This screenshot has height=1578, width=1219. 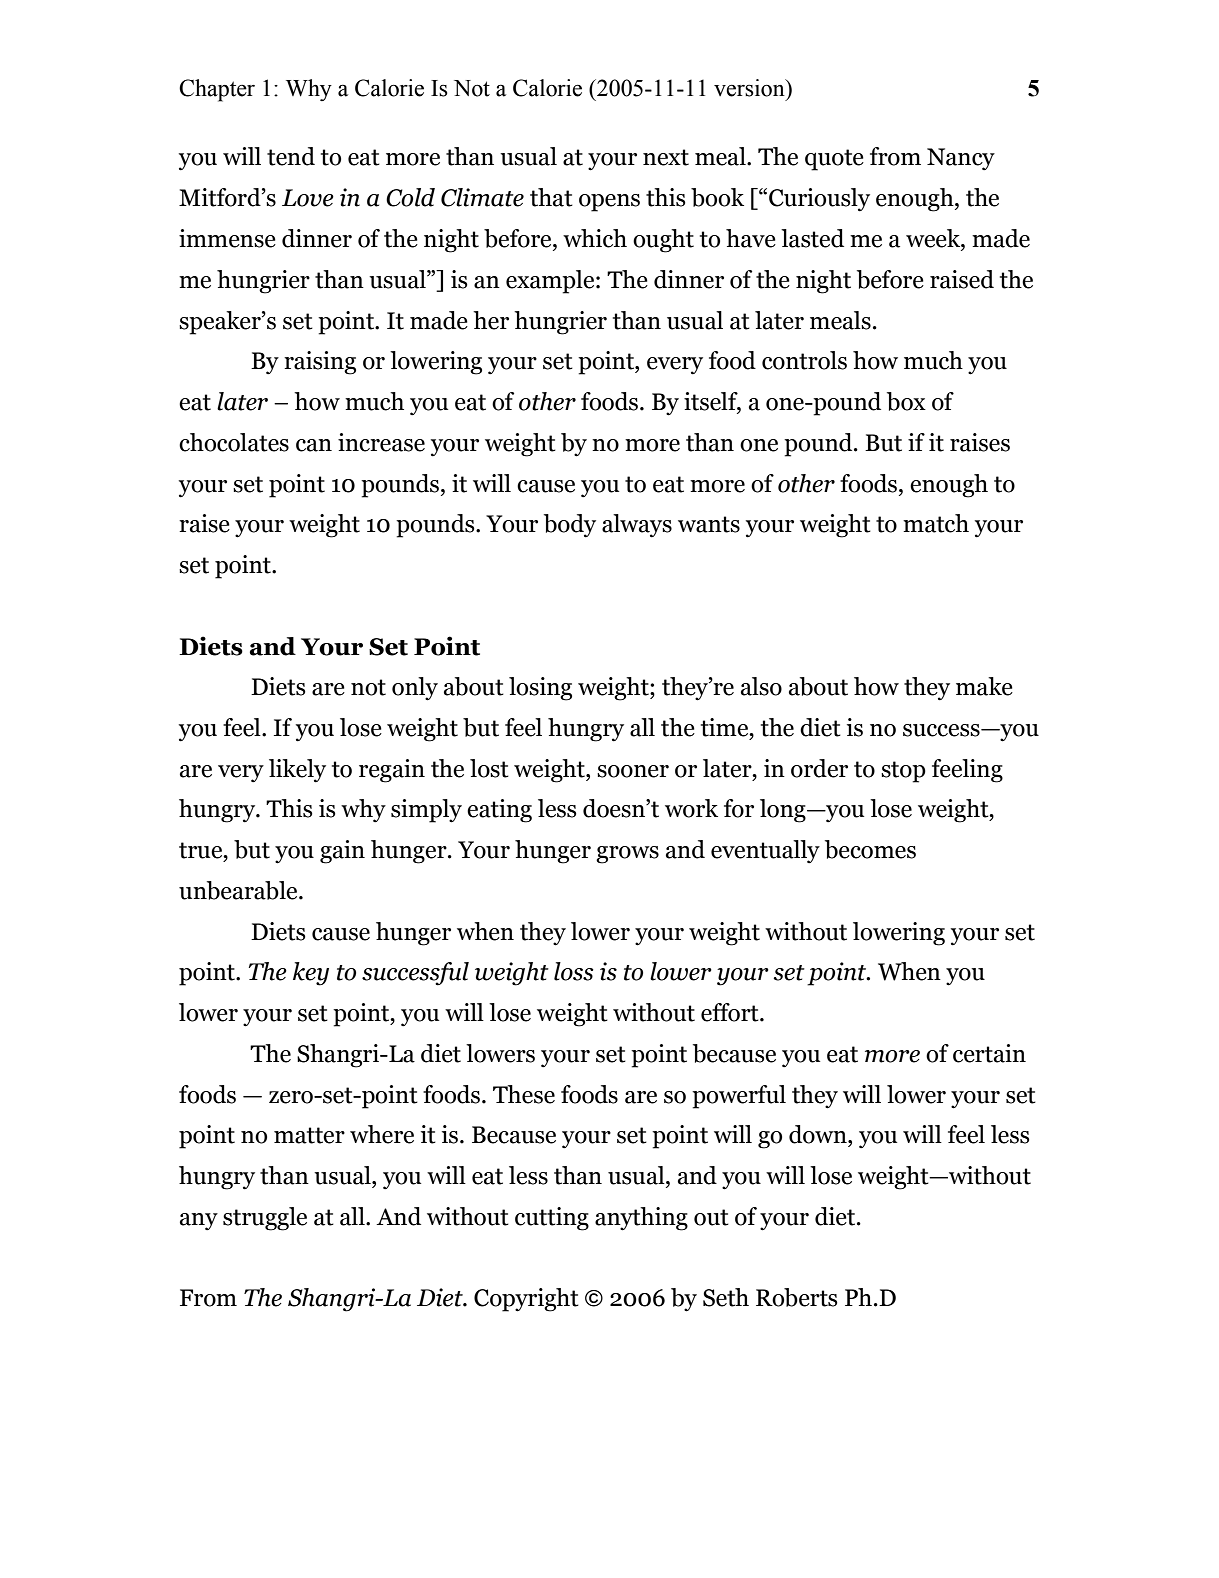 I want to click on losing, so click(x=540, y=689).
